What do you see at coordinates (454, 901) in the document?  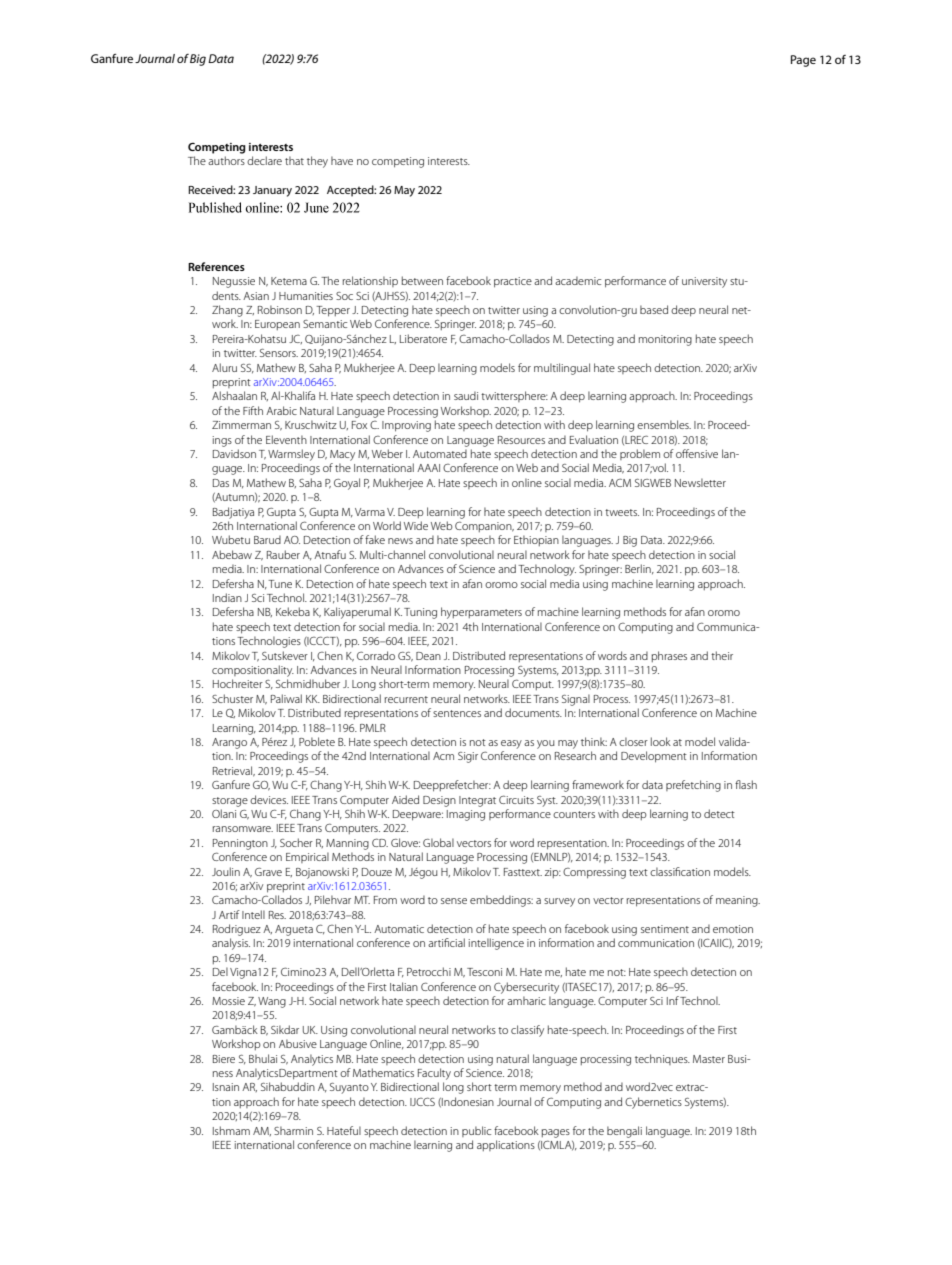 I see `sense` at bounding box center [454, 901].
